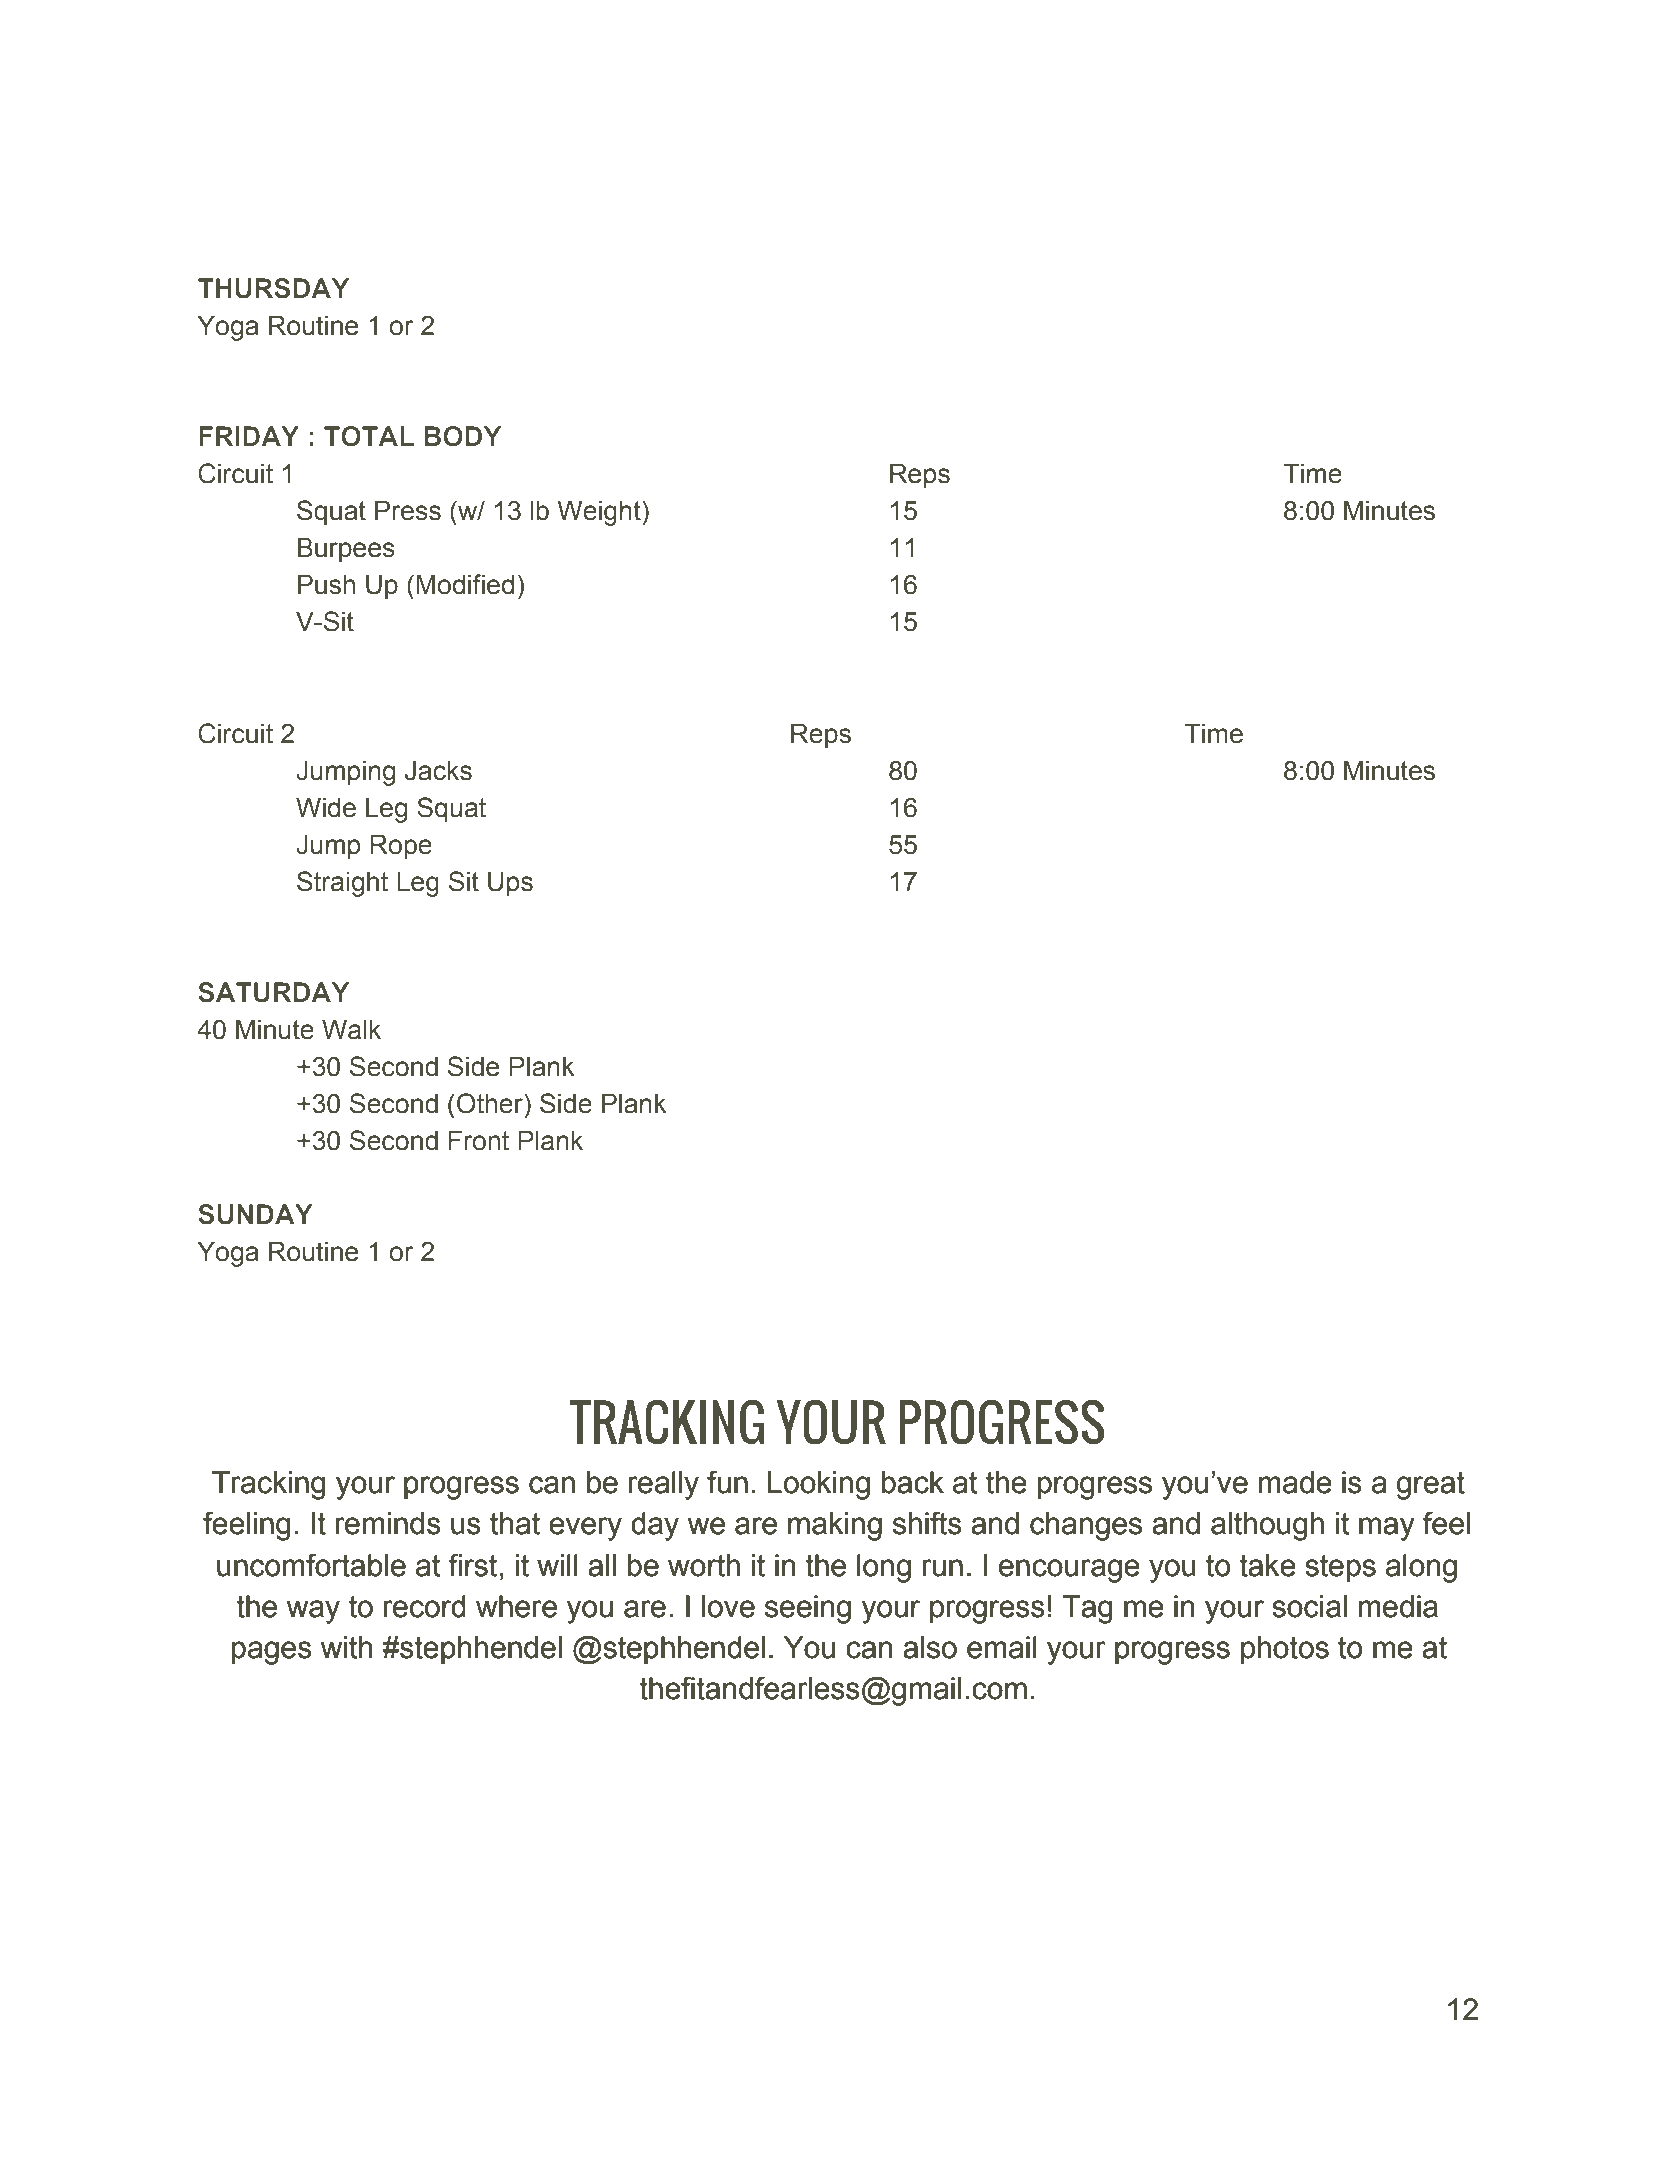 The height and width of the screenshot is (2172, 1678). What do you see at coordinates (465, 584) in the screenshot?
I see `Modified` at bounding box center [465, 584].
